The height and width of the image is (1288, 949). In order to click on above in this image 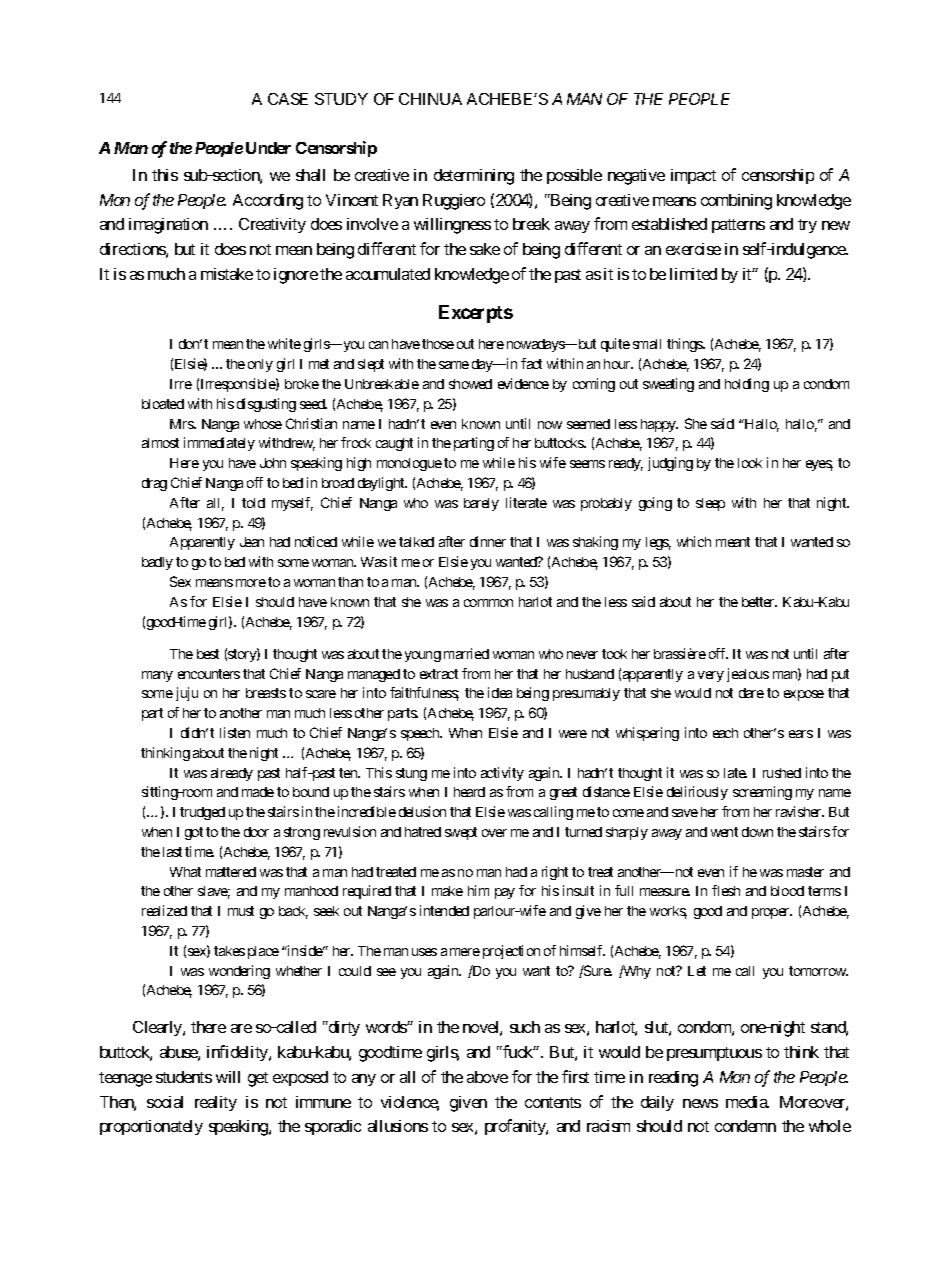, I will do `click(487, 1077)`.
